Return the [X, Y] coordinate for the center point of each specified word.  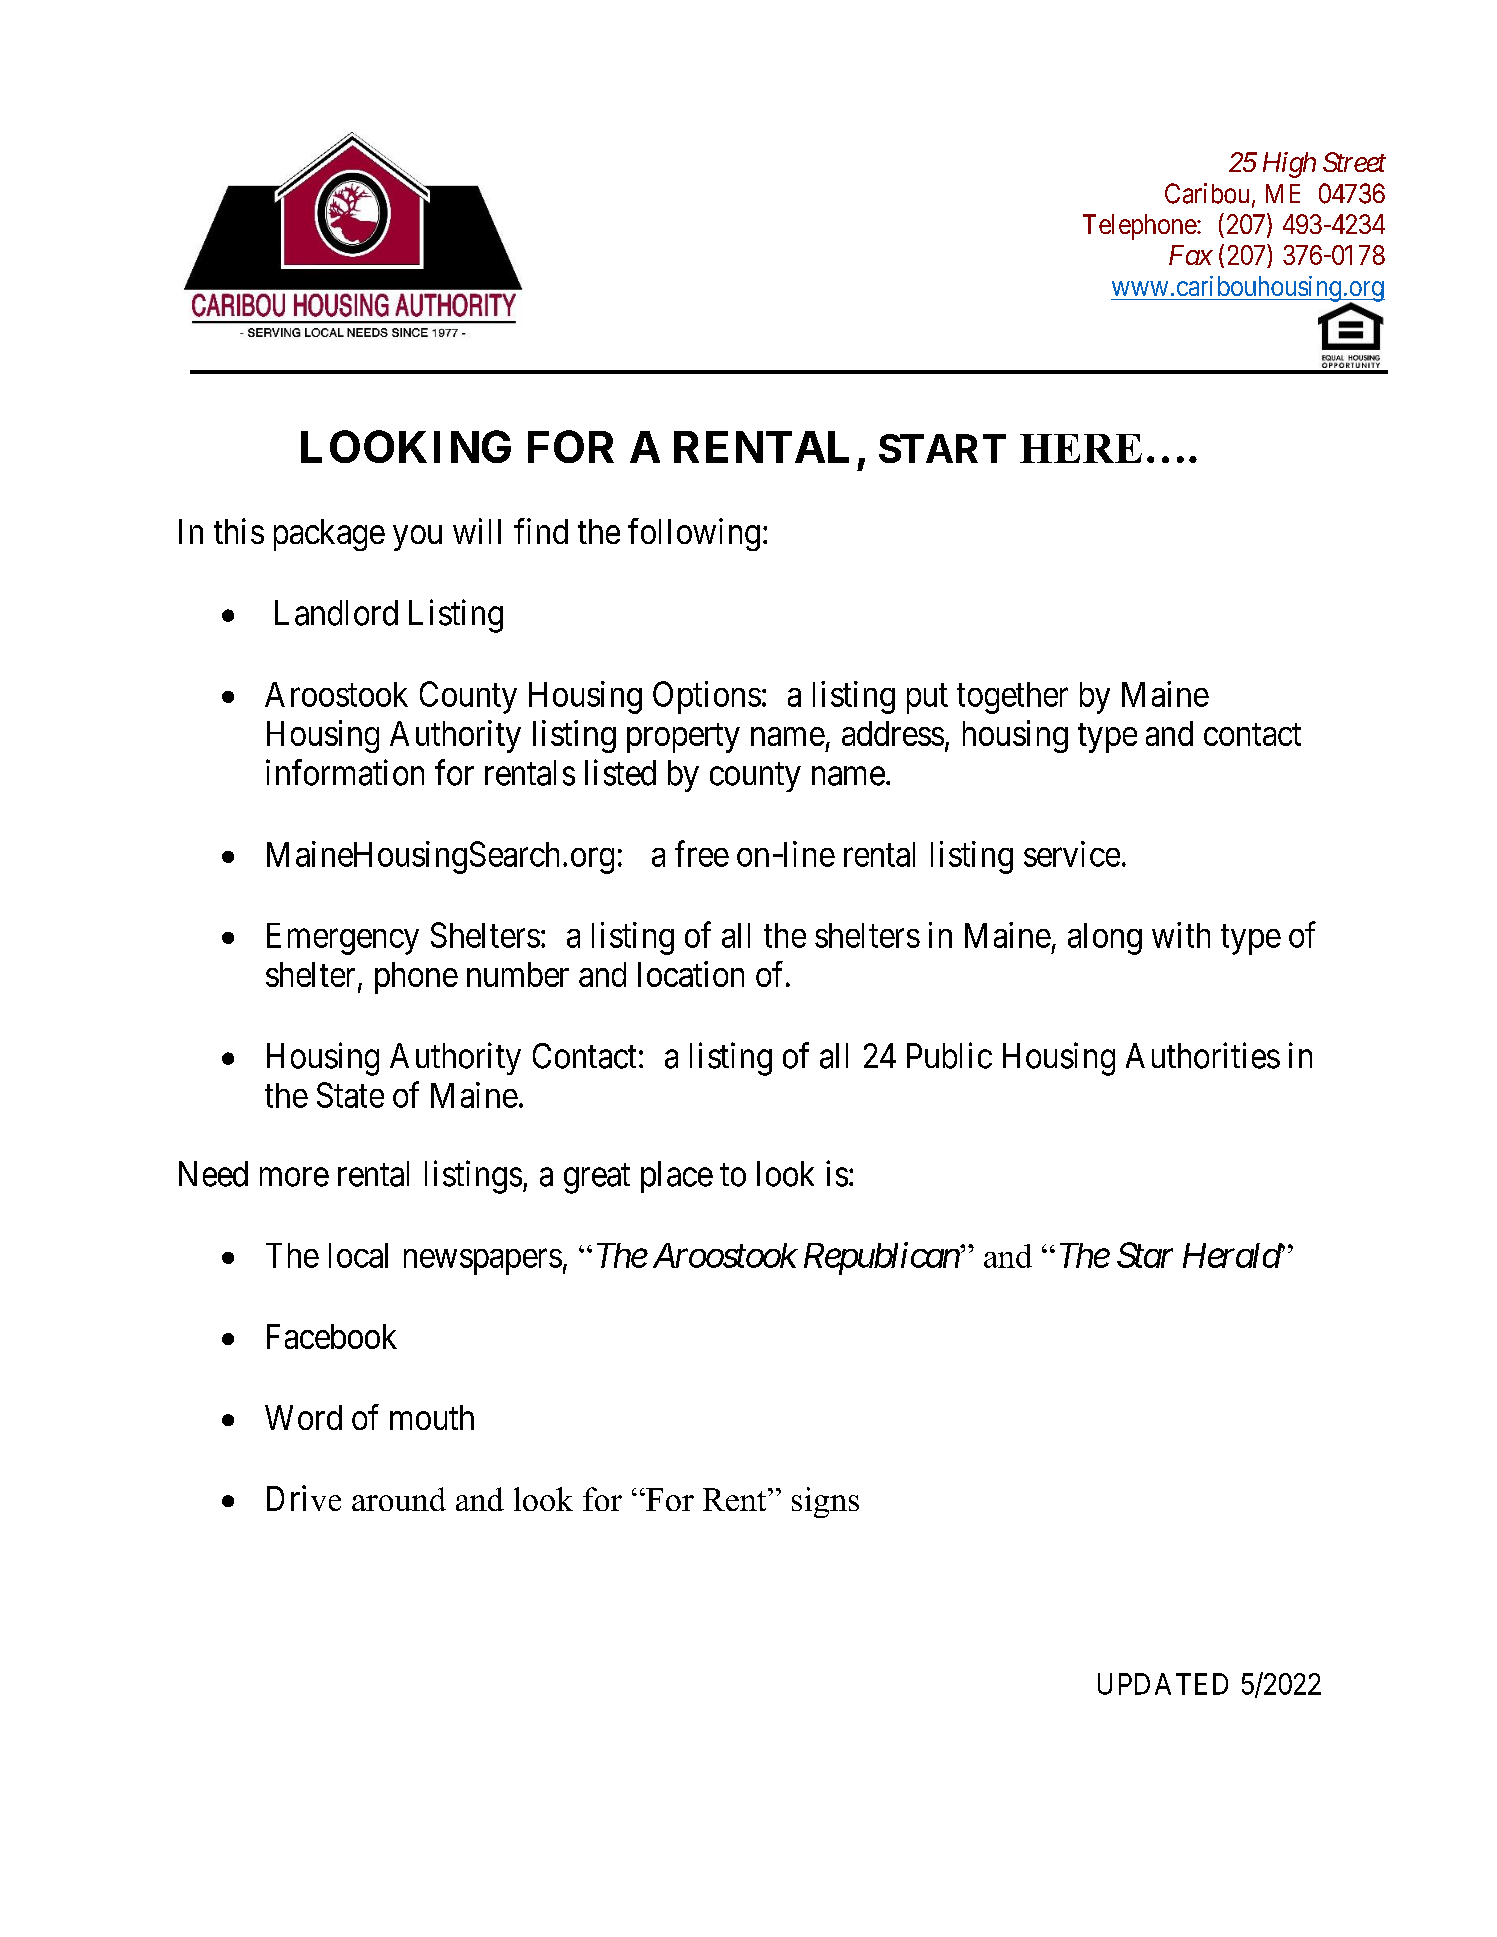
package [329, 535]
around [399, 1499]
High [1289, 165]
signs [825, 1502]
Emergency [343, 939]
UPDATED [1163, 1684]
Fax [1191, 255]
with [1181, 935]
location [691, 974]
